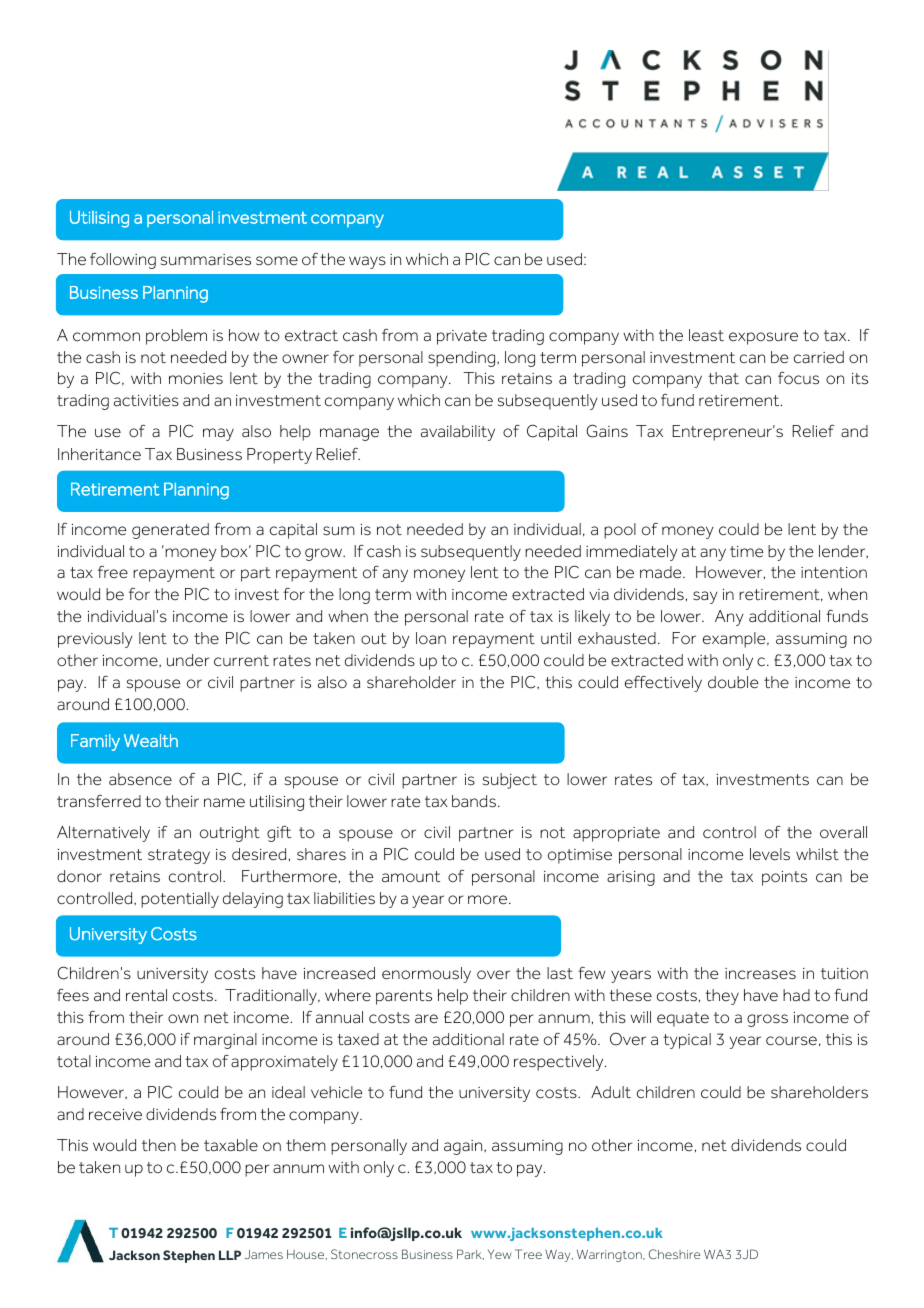 The image size is (924, 1308). I want to click on loan, so click(431, 638).
